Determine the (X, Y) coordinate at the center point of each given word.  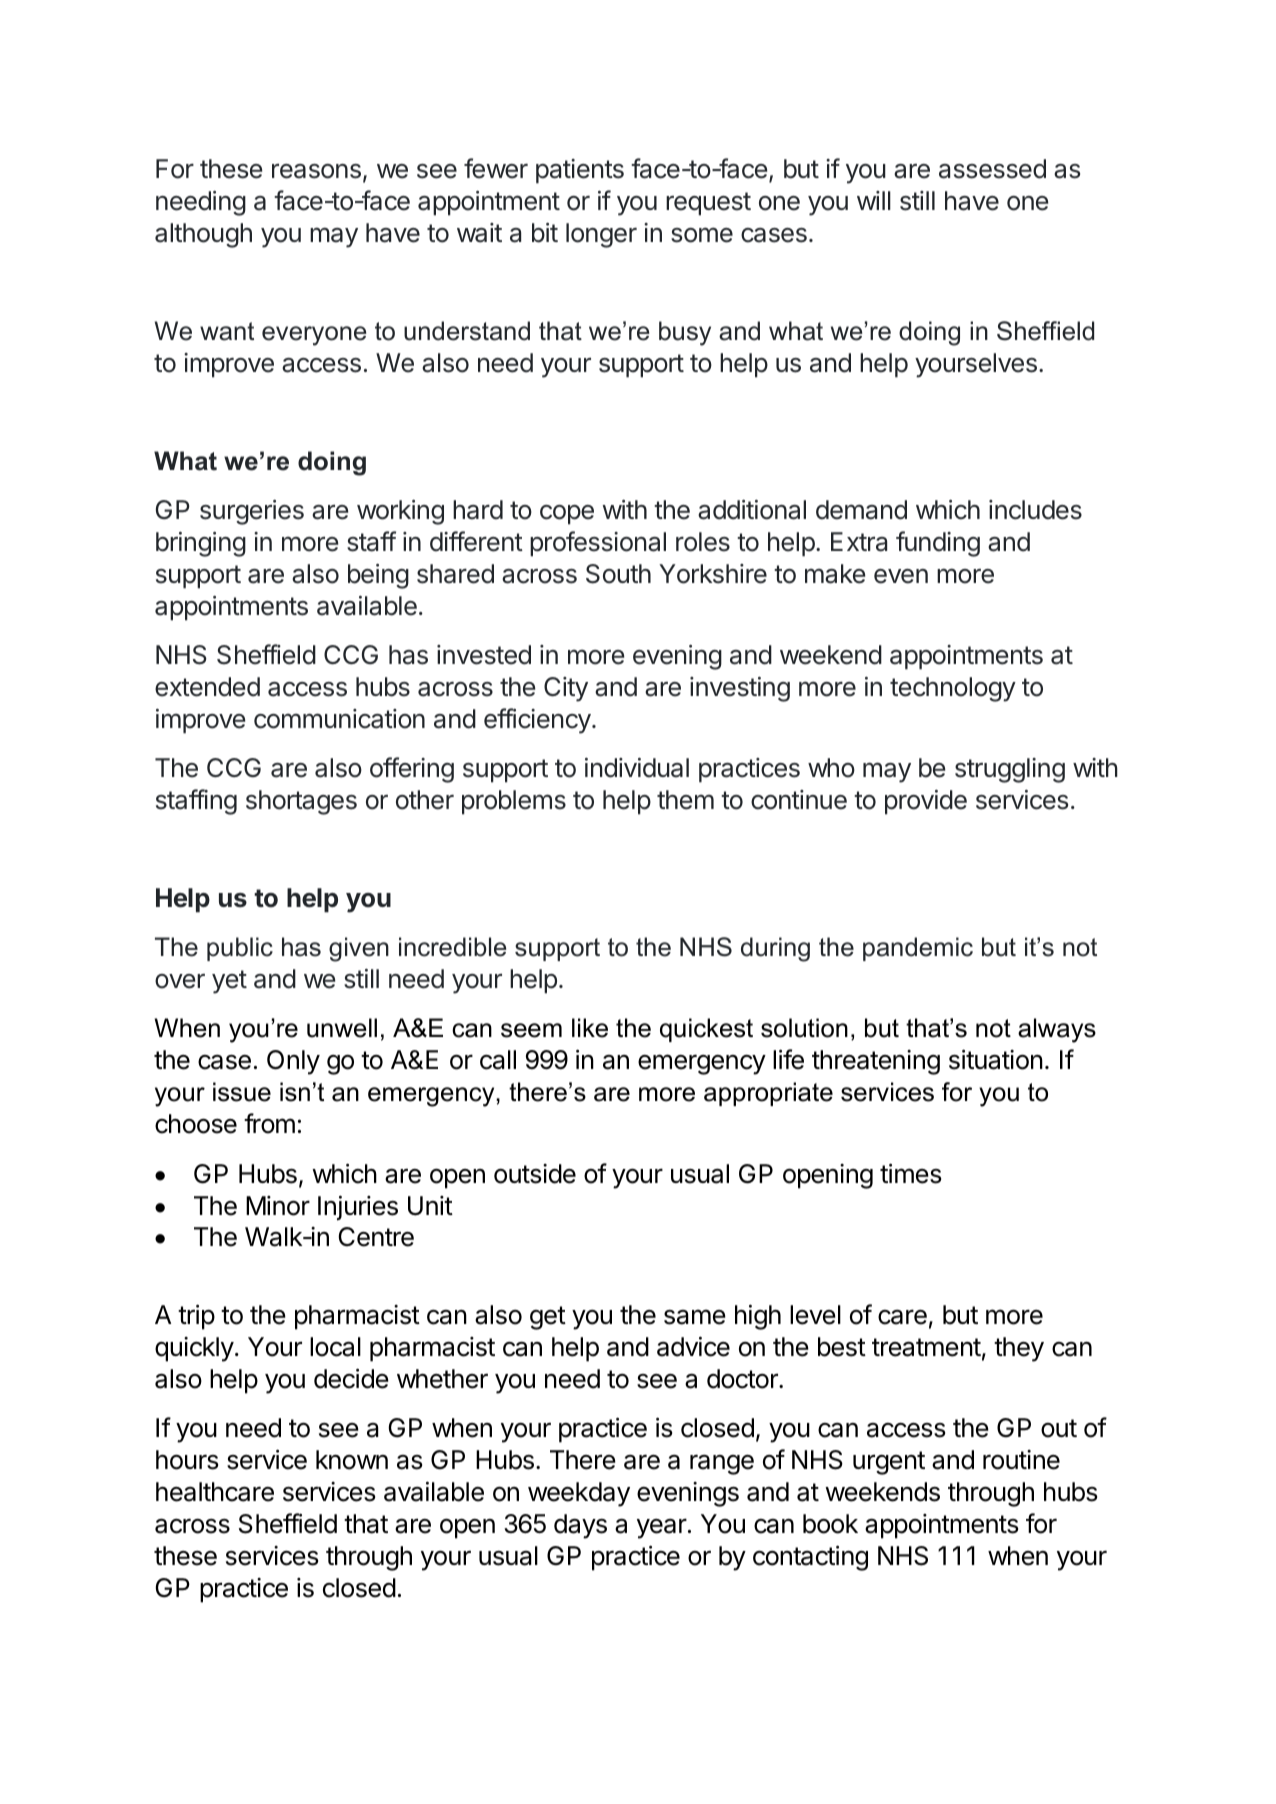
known (352, 1460)
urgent (889, 1463)
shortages (301, 802)
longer (601, 235)
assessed (992, 169)
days (580, 1526)
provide (926, 802)
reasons (316, 171)
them (685, 800)
